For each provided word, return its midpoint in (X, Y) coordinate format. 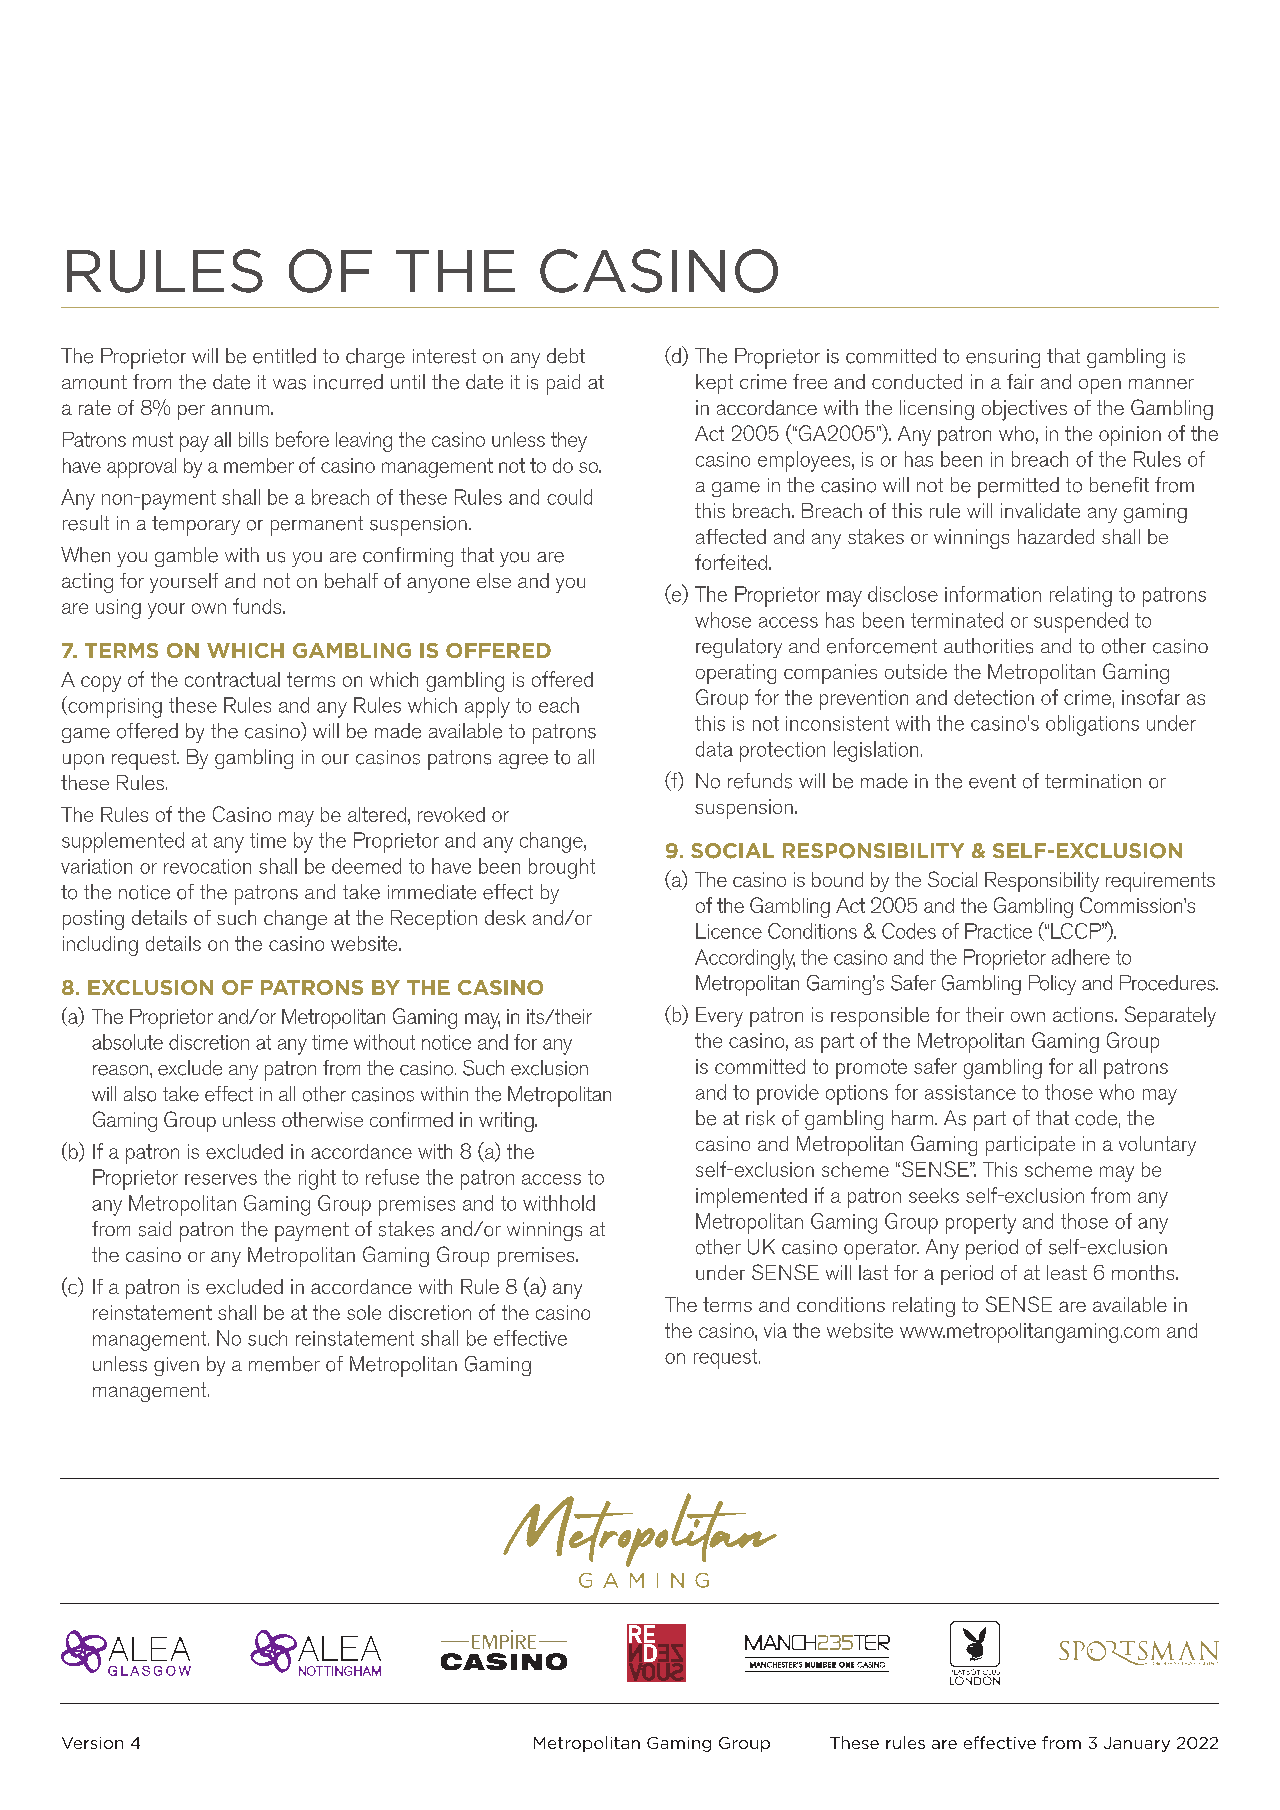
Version (92, 1743)
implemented (751, 1198)
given (176, 1366)
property (981, 1224)
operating (736, 674)
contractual (232, 679)
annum (240, 409)
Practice (998, 931)
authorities (988, 646)
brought (562, 868)
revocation (207, 866)
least (1067, 1272)
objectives (1024, 410)
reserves (221, 1179)
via (775, 1330)
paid (563, 384)
